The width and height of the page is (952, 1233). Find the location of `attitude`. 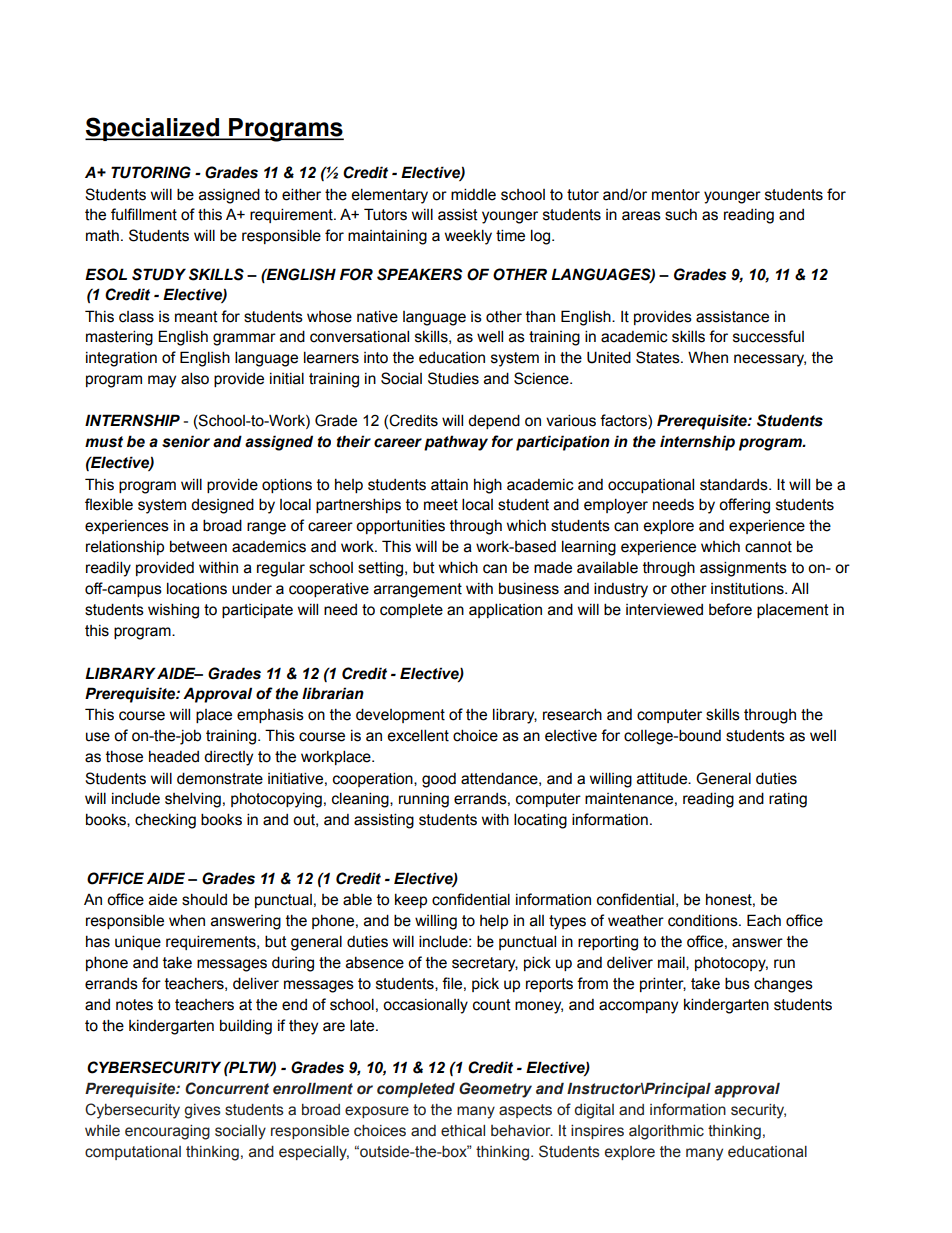

attitude is located at coordinates (663, 778).
